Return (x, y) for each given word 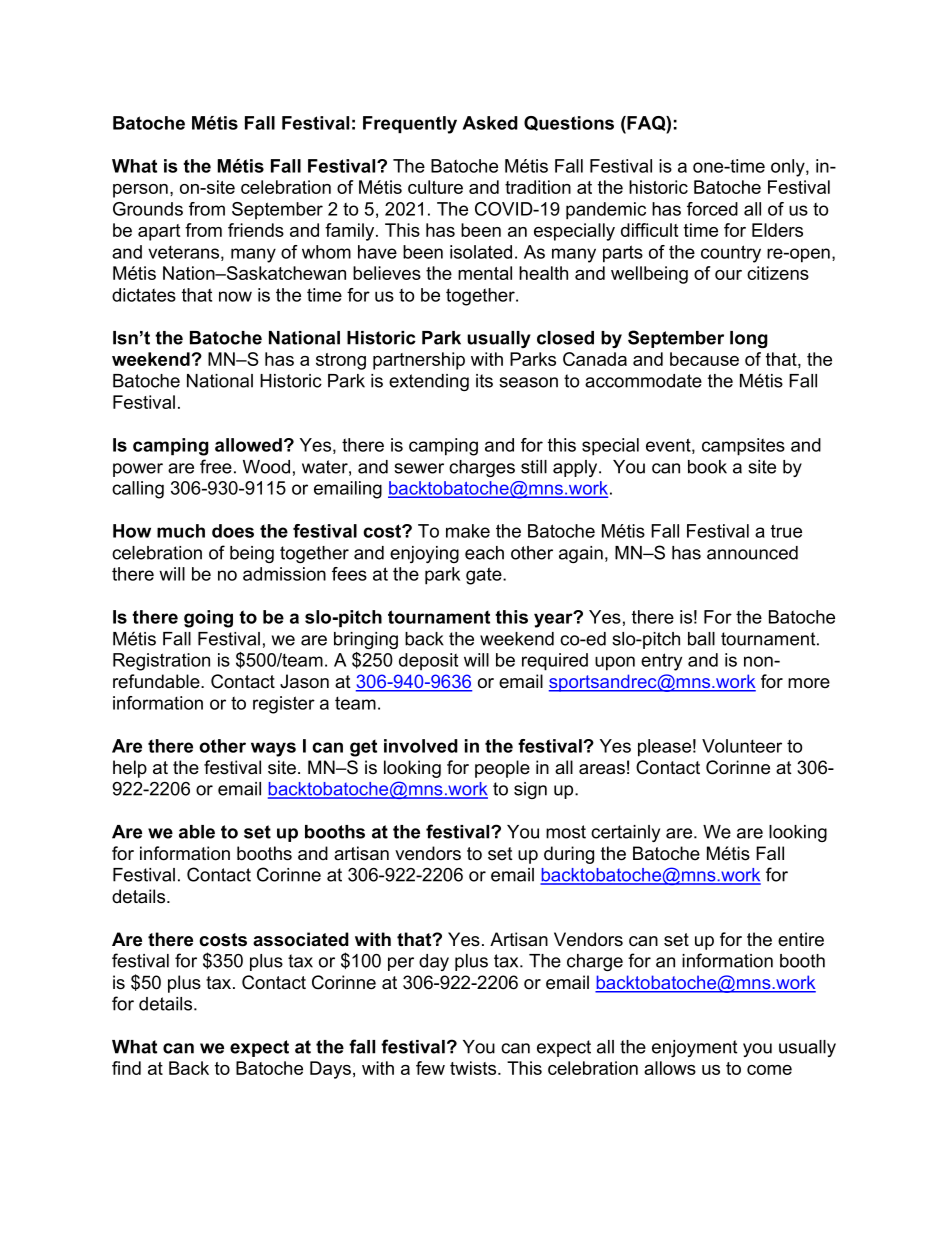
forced (712, 209)
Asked (490, 123)
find (126, 1068)
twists (474, 1068)
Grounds (148, 209)
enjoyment (694, 1048)
